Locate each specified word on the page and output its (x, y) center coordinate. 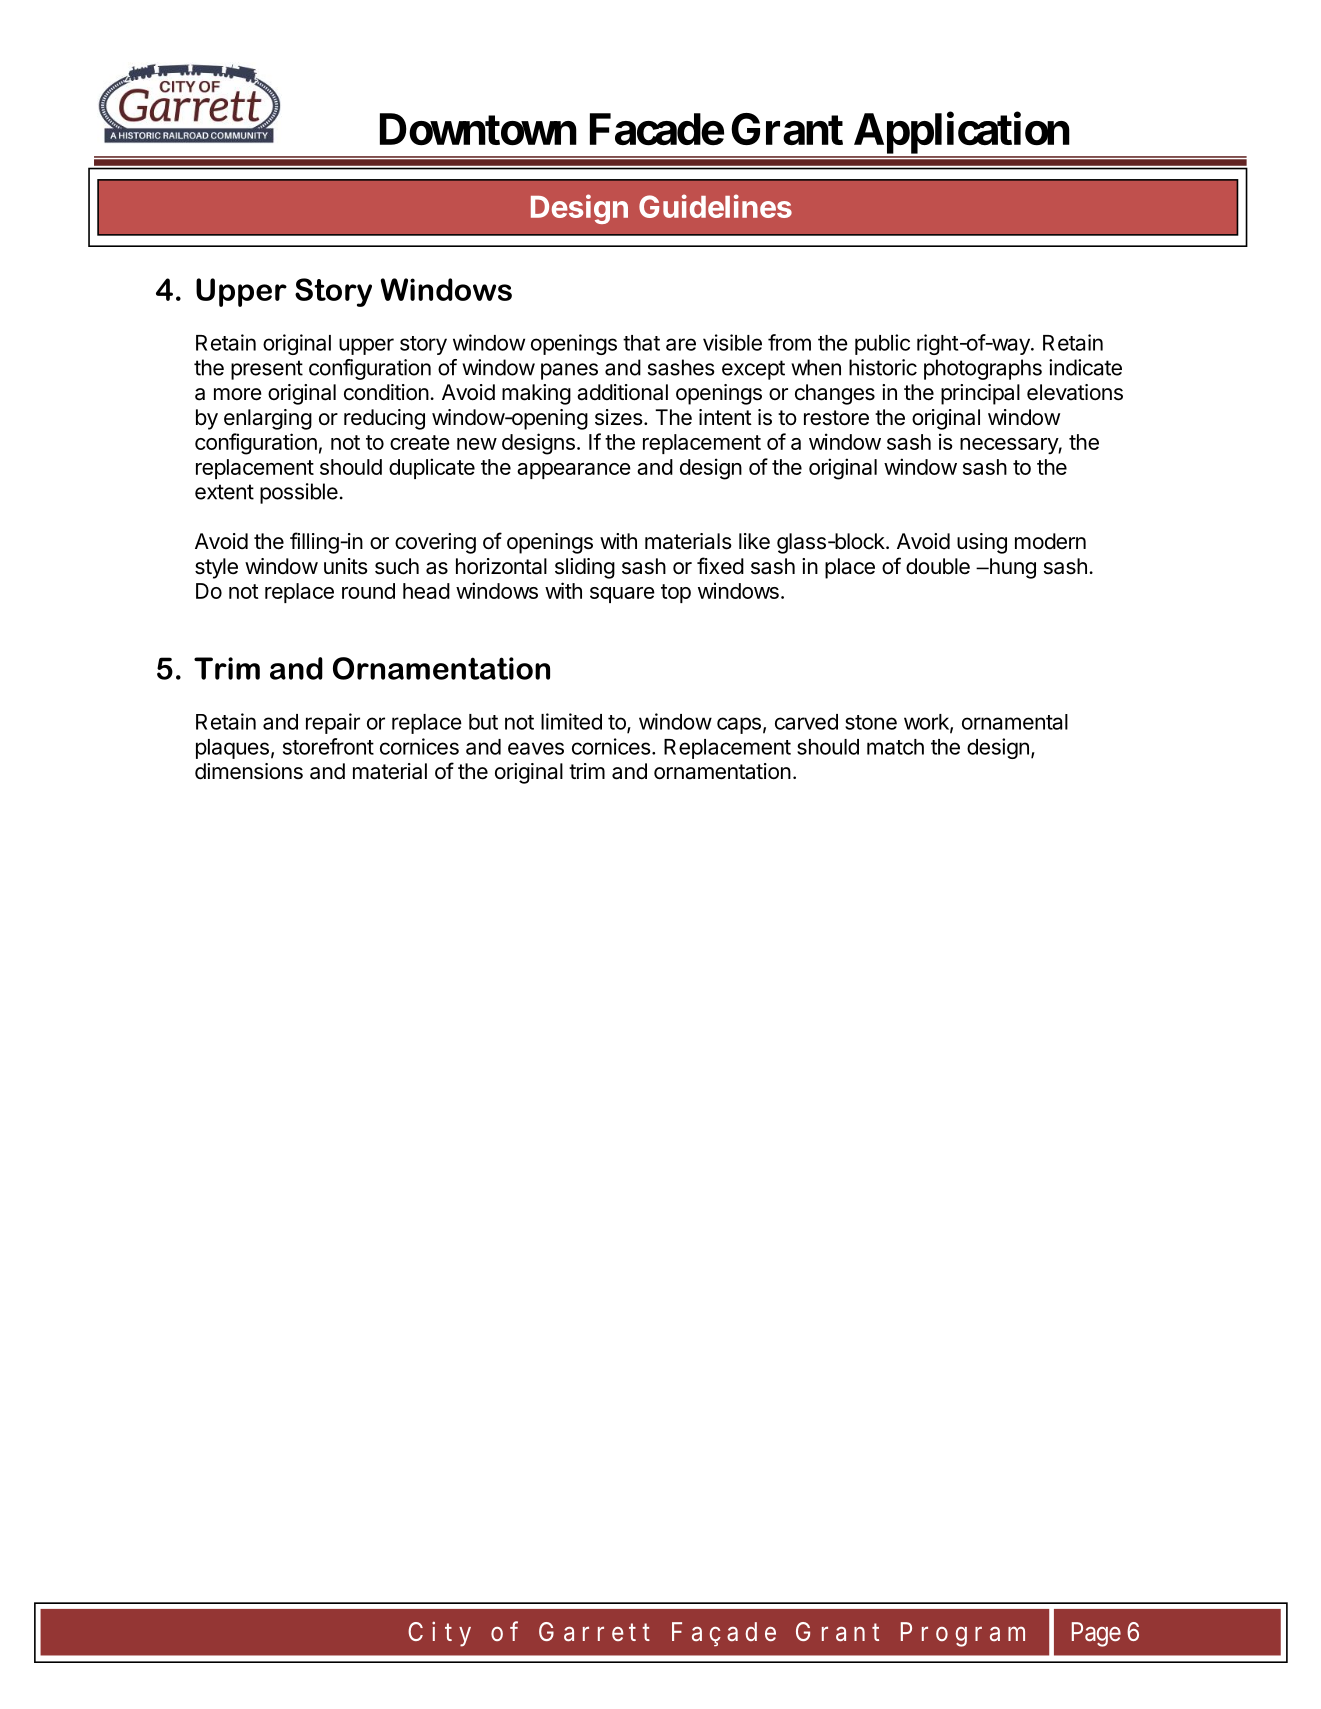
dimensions (249, 771)
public (882, 344)
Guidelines (715, 206)
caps (739, 725)
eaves (536, 748)
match (895, 747)
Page (1096, 1634)
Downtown (478, 129)
